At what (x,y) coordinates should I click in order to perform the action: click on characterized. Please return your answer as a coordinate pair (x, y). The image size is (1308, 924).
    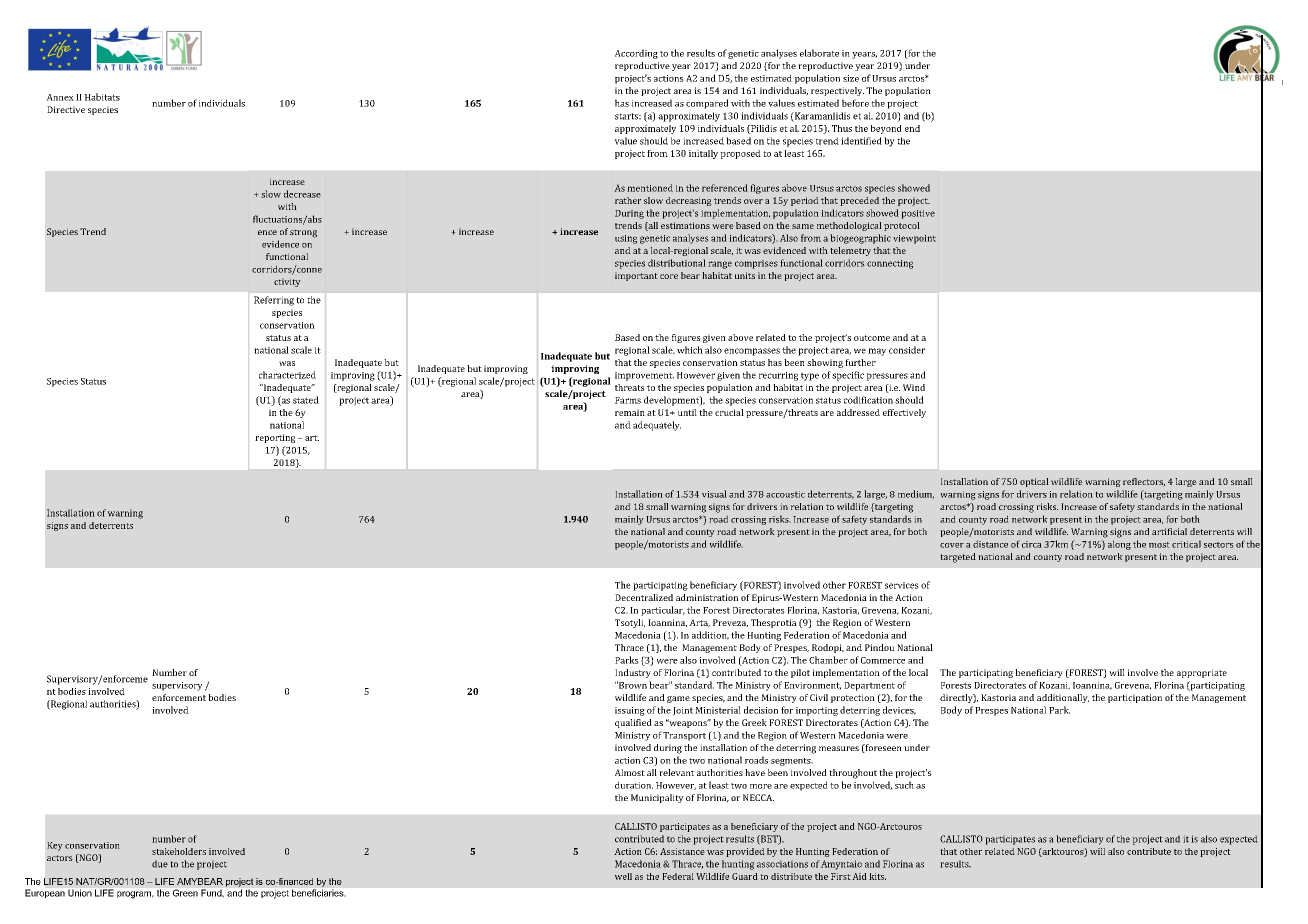
    Looking at the image, I should click on (287, 375).
